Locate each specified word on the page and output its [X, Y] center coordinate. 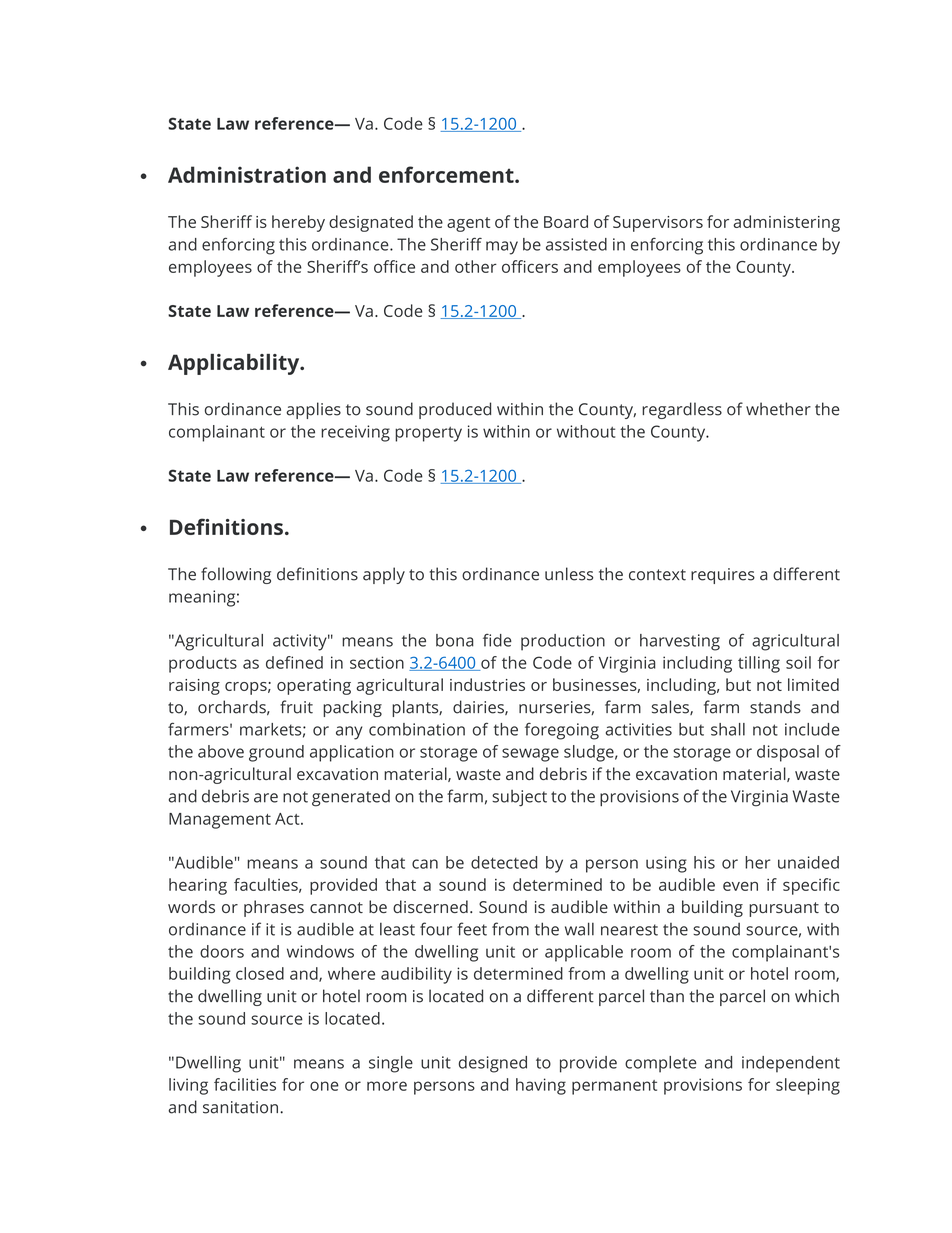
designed [493, 1064]
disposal [788, 753]
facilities [245, 1084]
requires [723, 576]
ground [276, 753]
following [236, 575]
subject [519, 798]
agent [468, 224]
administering [786, 223]
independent [791, 1064]
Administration [247, 174]
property [428, 434]
